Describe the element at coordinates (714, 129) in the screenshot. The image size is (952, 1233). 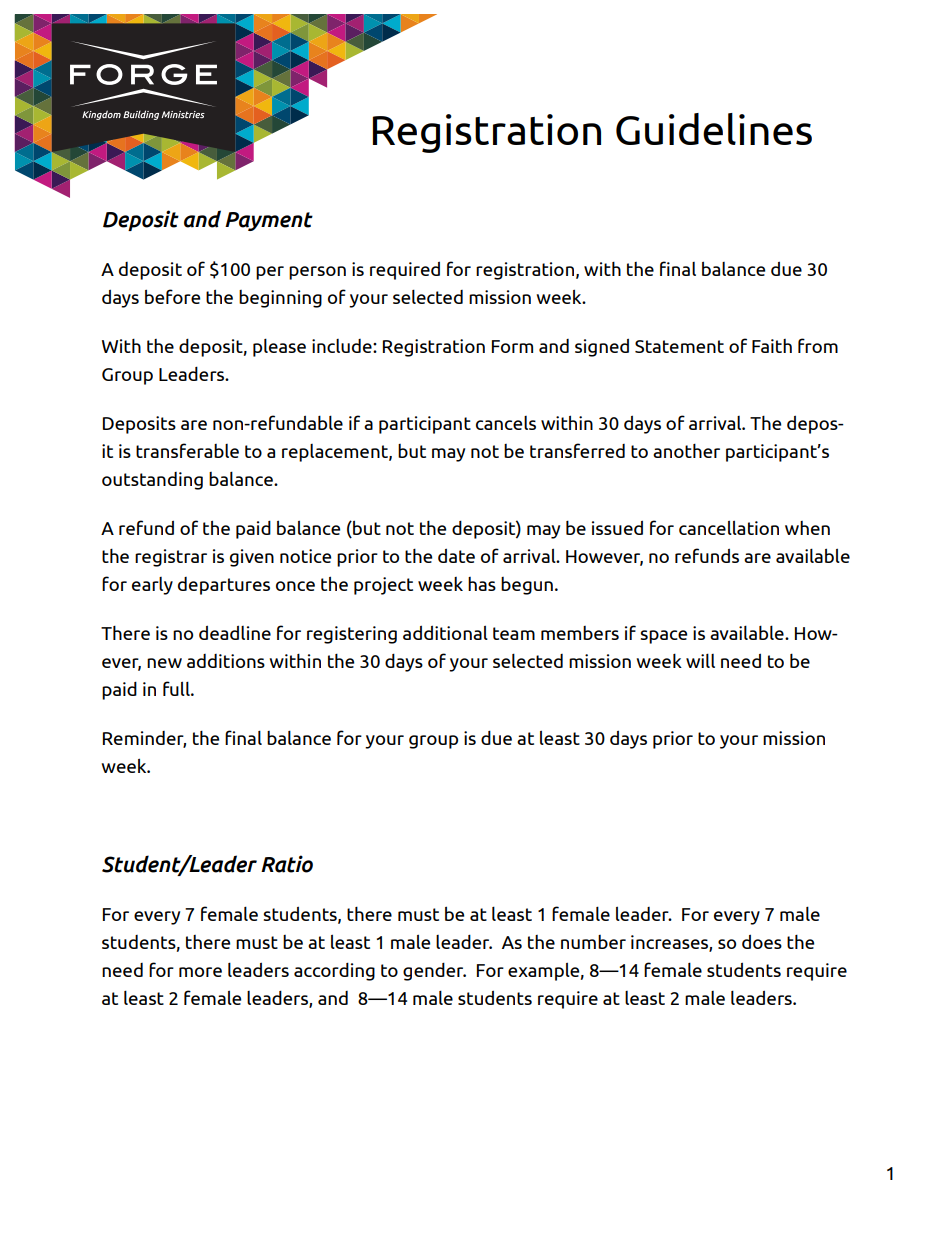
I see `Guidelines` at that location.
